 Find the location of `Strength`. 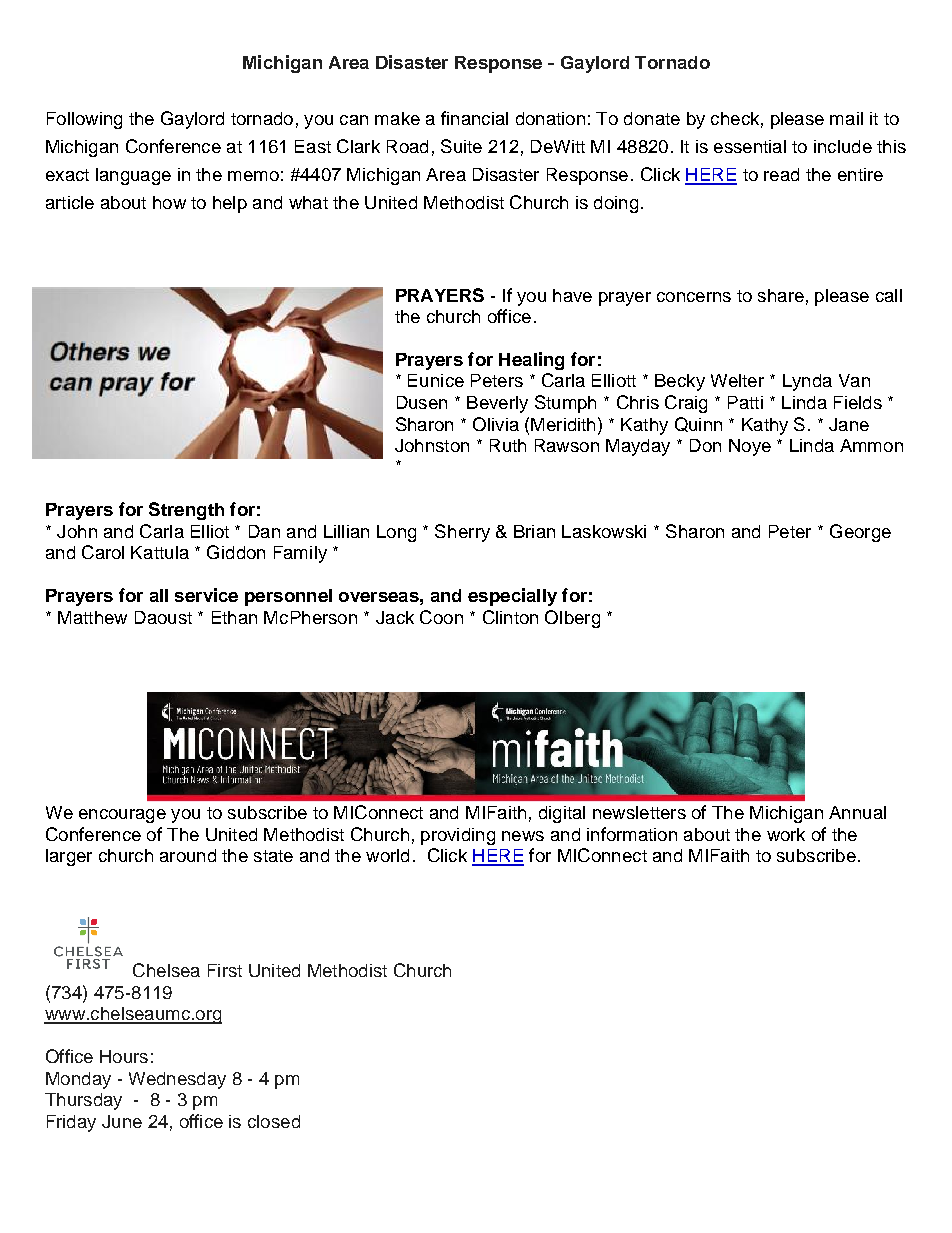

Strength is located at coordinates (186, 511).
